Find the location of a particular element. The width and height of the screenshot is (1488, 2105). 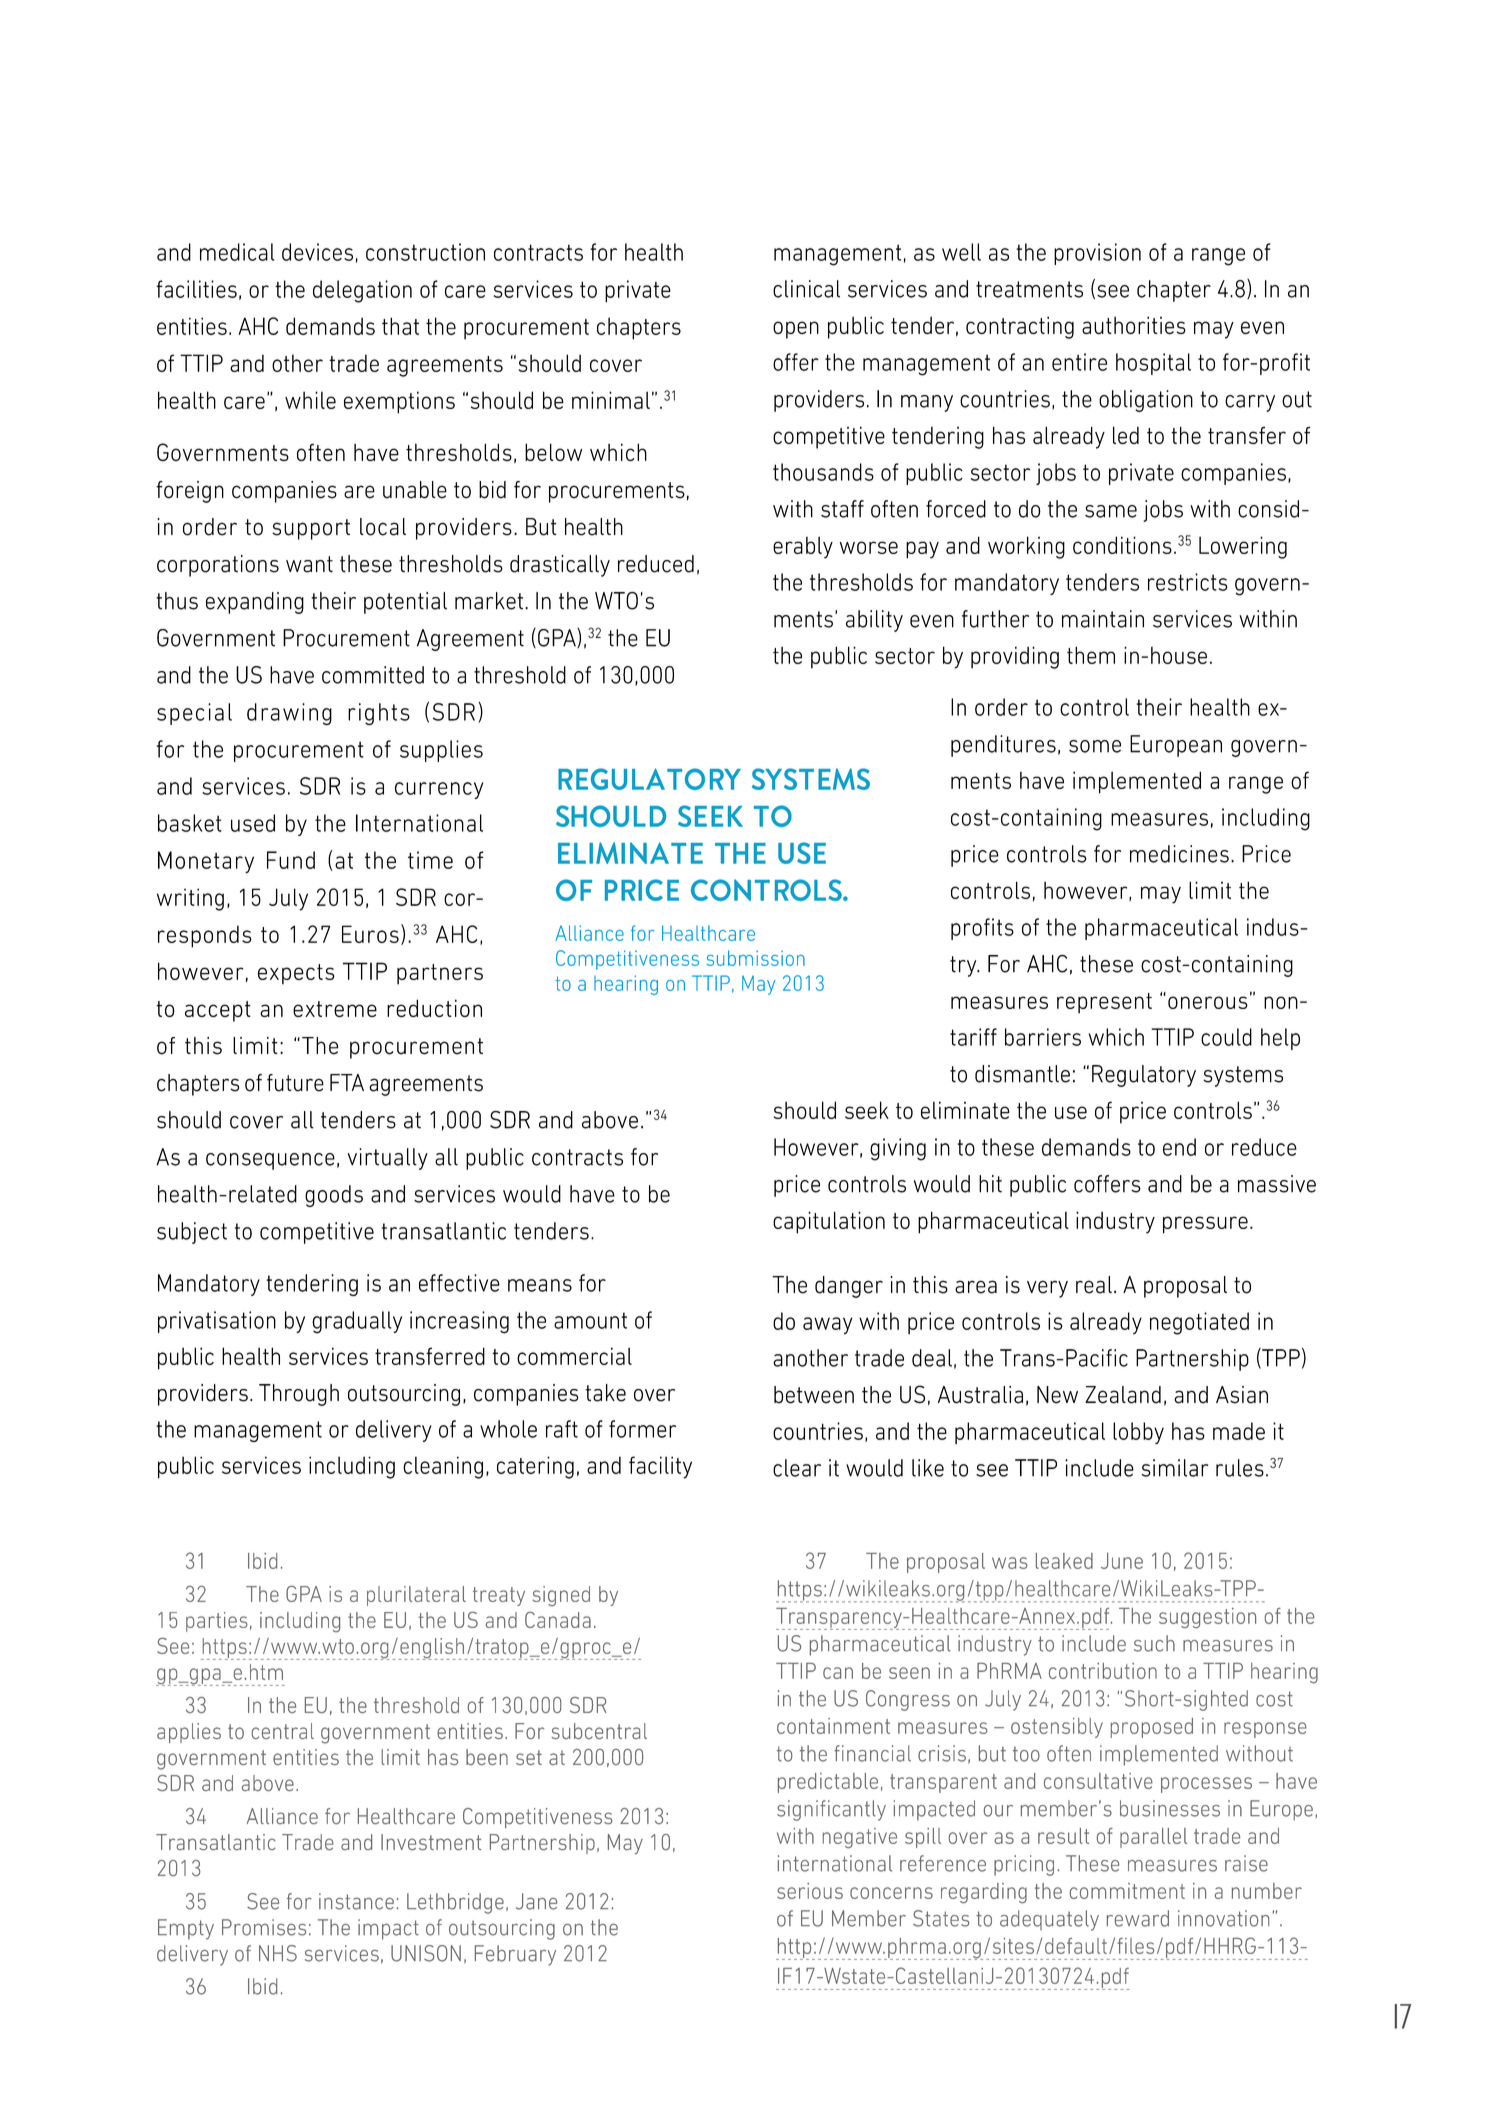

giving is located at coordinates (898, 1149).
